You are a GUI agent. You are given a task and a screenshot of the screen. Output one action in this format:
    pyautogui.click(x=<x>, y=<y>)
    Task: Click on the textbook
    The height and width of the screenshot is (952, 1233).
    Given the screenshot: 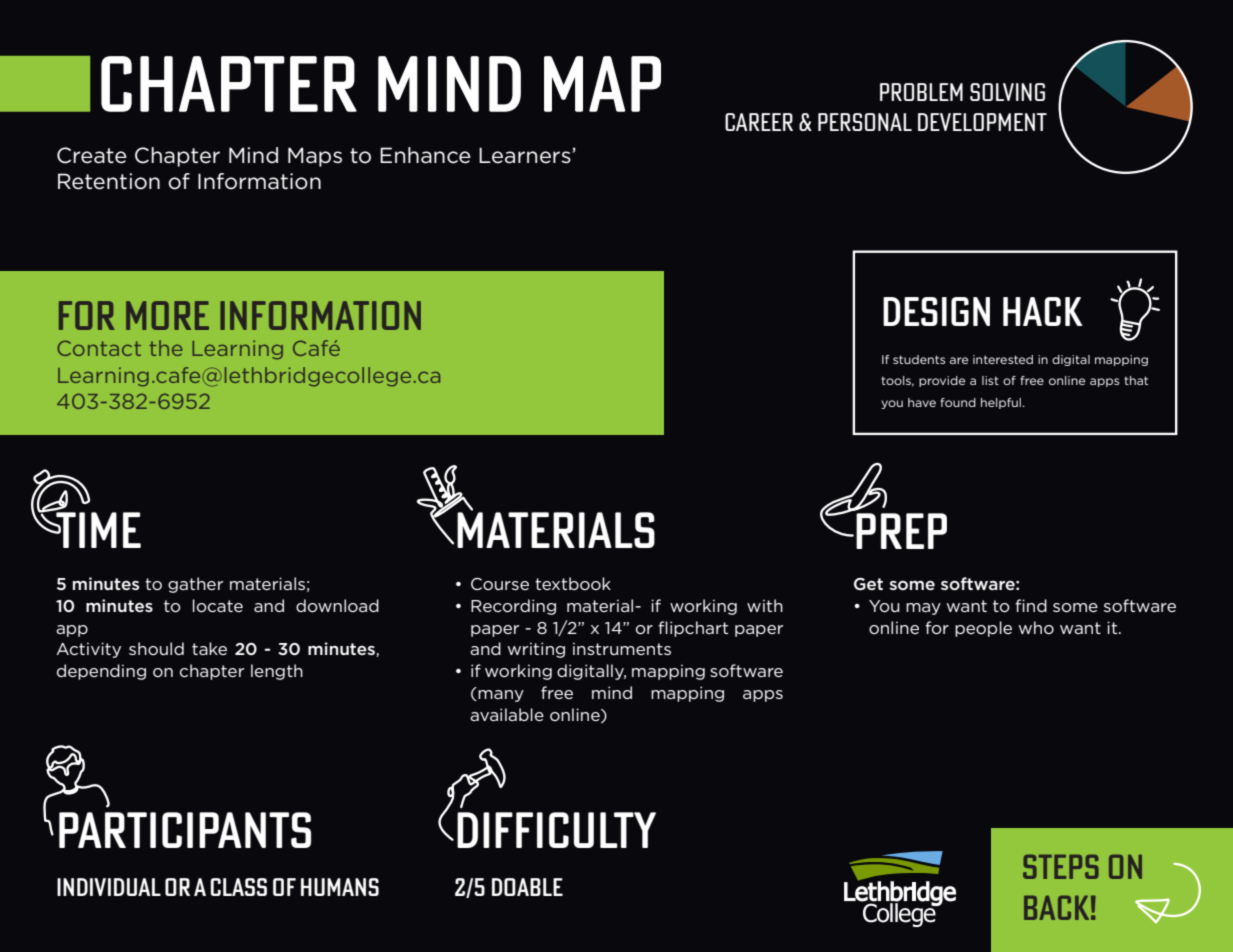 What is the action you would take?
    pyautogui.click(x=573, y=583)
